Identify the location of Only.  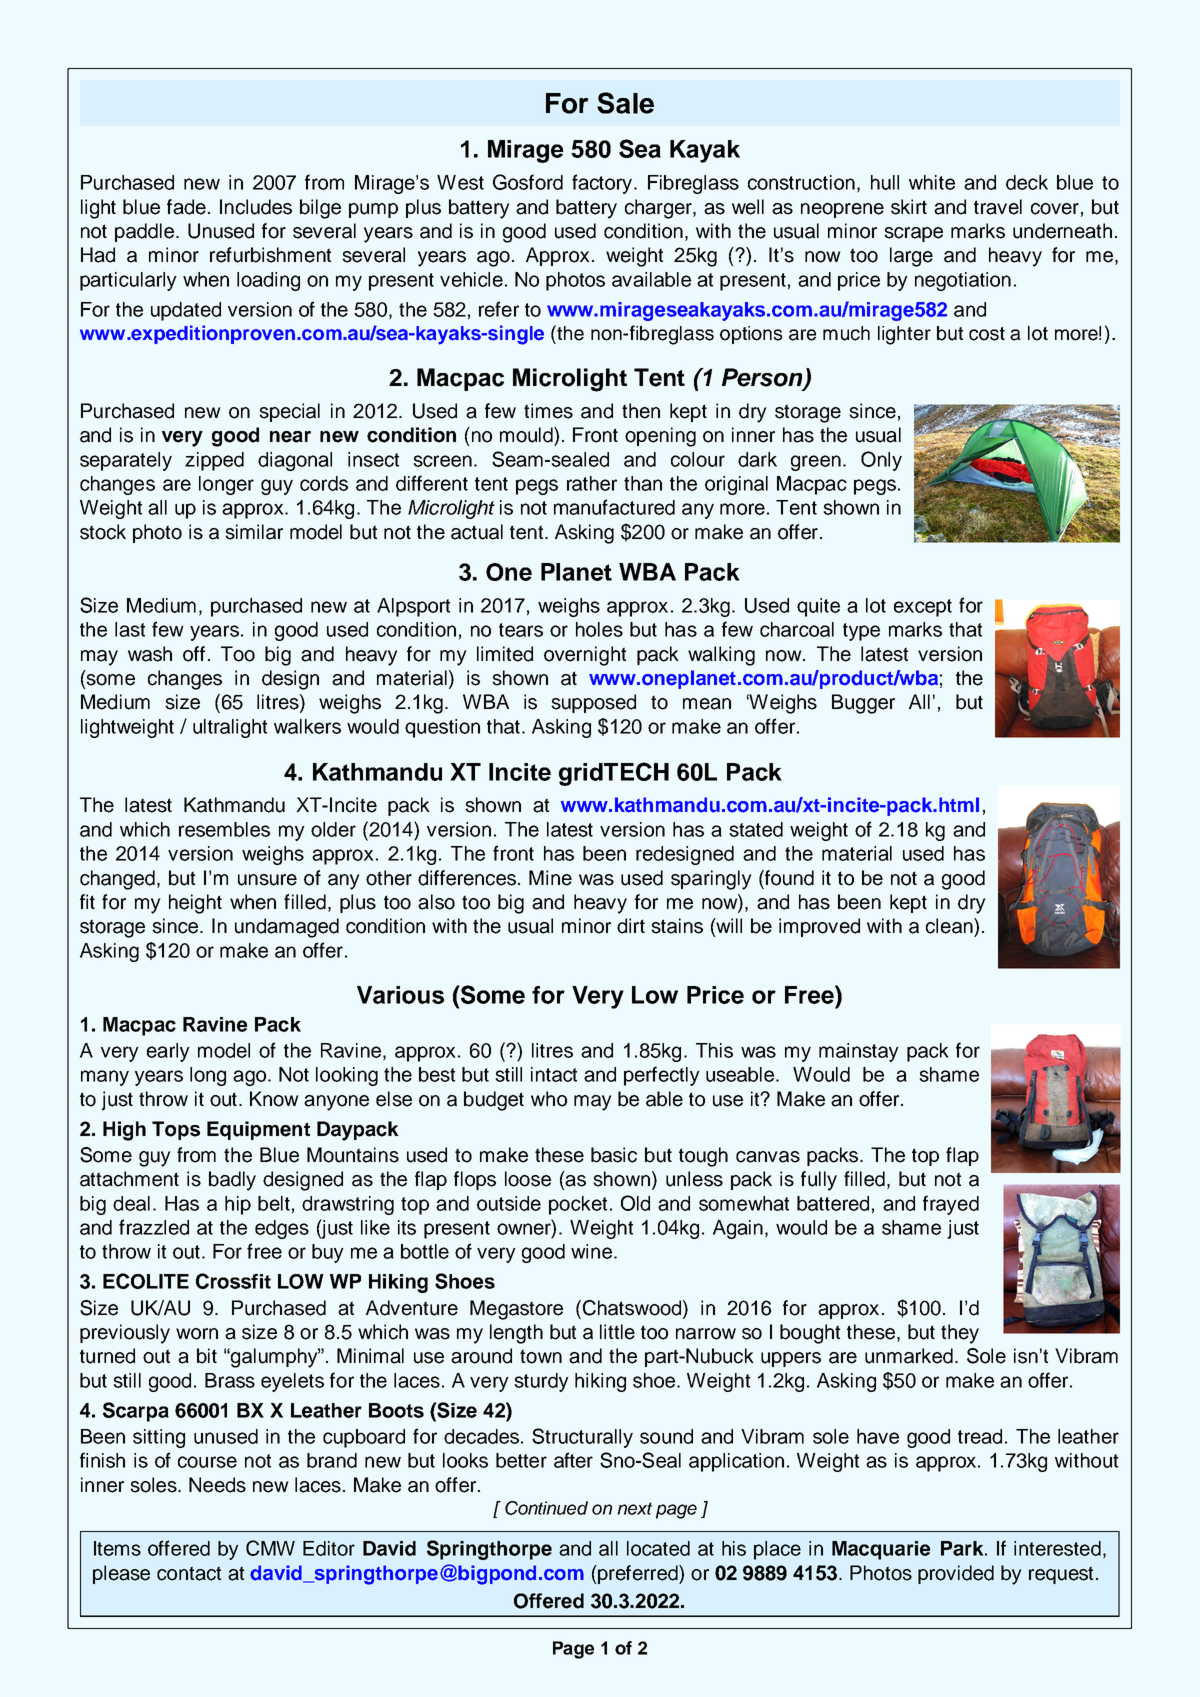
(881, 461).
